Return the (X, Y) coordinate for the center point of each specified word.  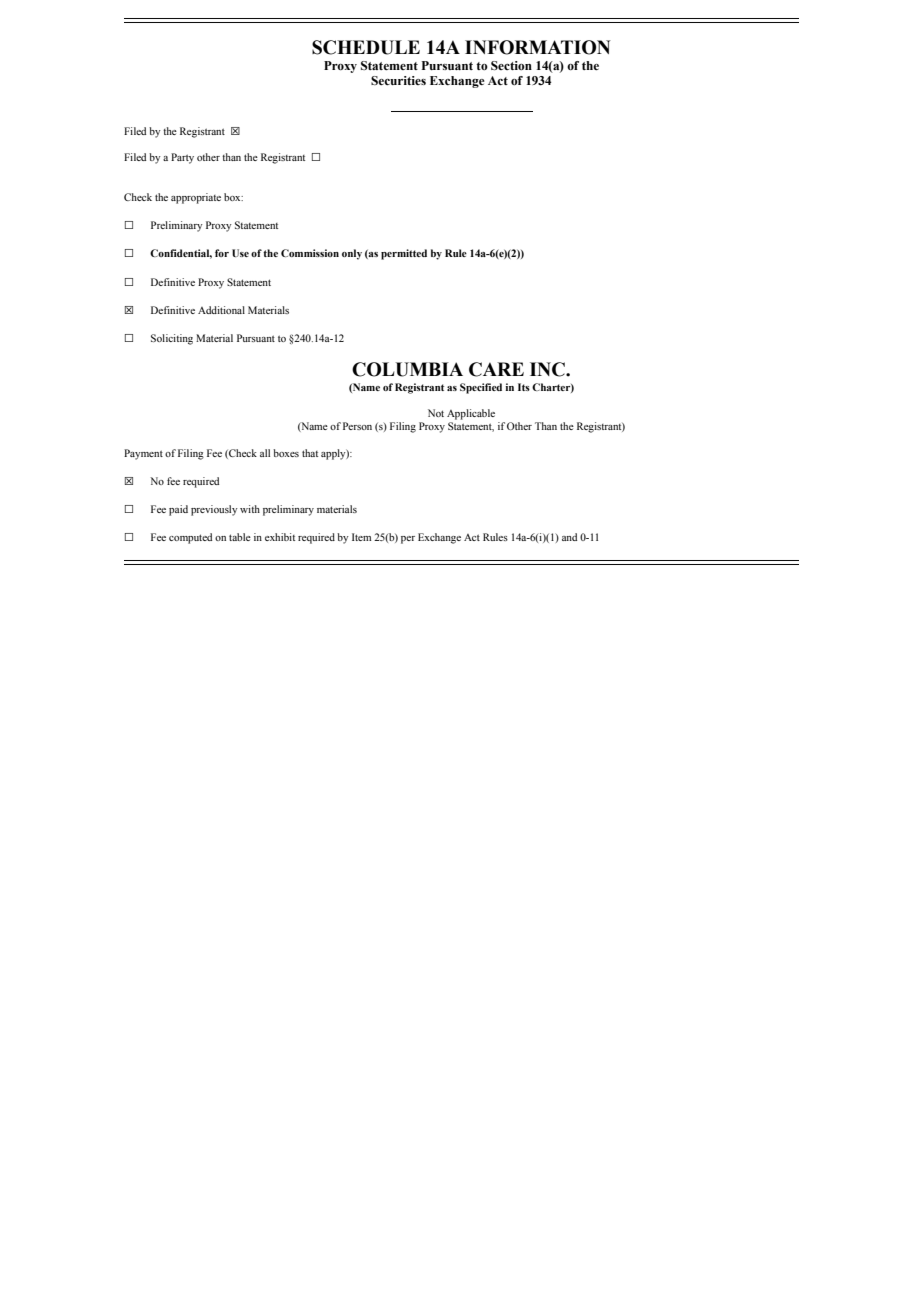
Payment (143, 454)
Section (511, 66)
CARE (496, 369)
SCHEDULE (366, 47)
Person (357, 426)
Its (524, 387)
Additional (221, 310)
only (352, 254)
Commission (310, 253)
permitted (404, 254)
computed (190, 538)
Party (182, 158)
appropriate (196, 198)
